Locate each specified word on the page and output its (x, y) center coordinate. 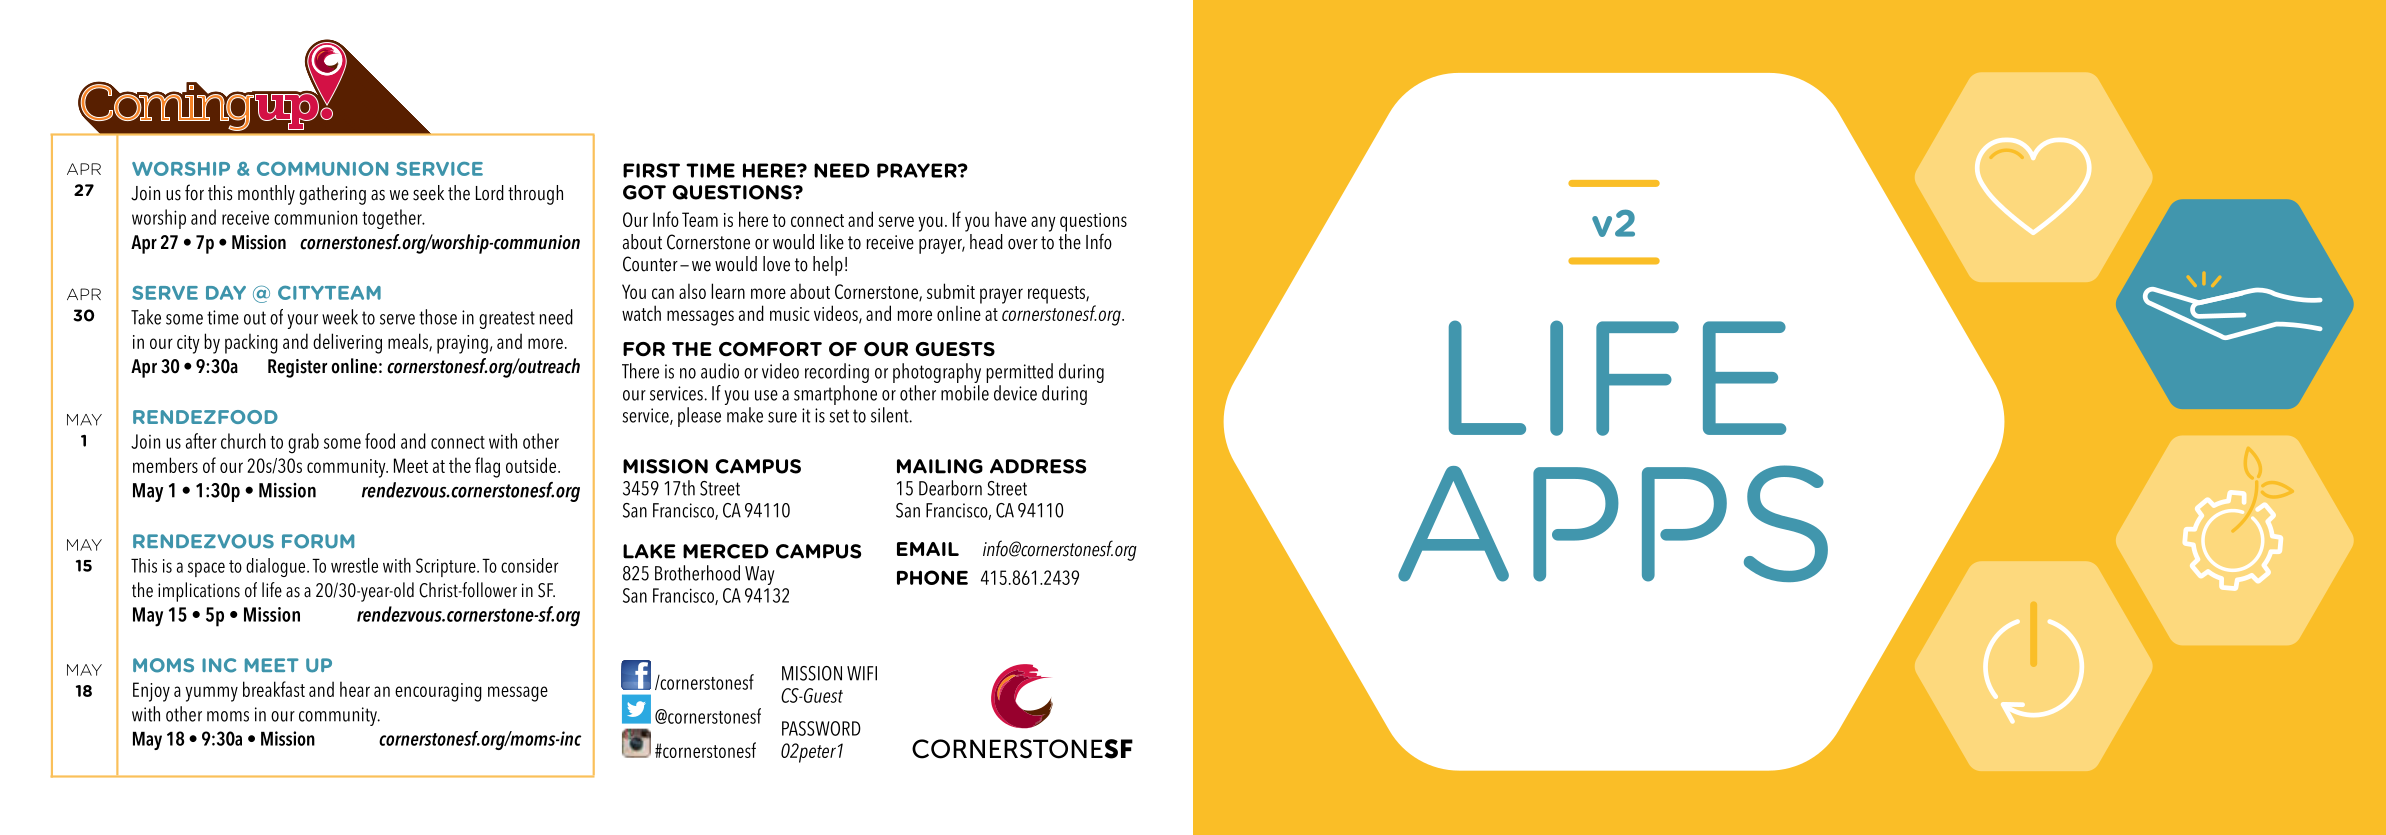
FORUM (318, 541)
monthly (266, 195)
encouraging (438, 692)
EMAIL (928, 549)
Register (297, 368)
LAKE (649, 551)
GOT (644, 192)
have (1011, 219)
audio (720, 371)
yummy (211, 694)
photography (937, 373)
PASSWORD (821, 728)
